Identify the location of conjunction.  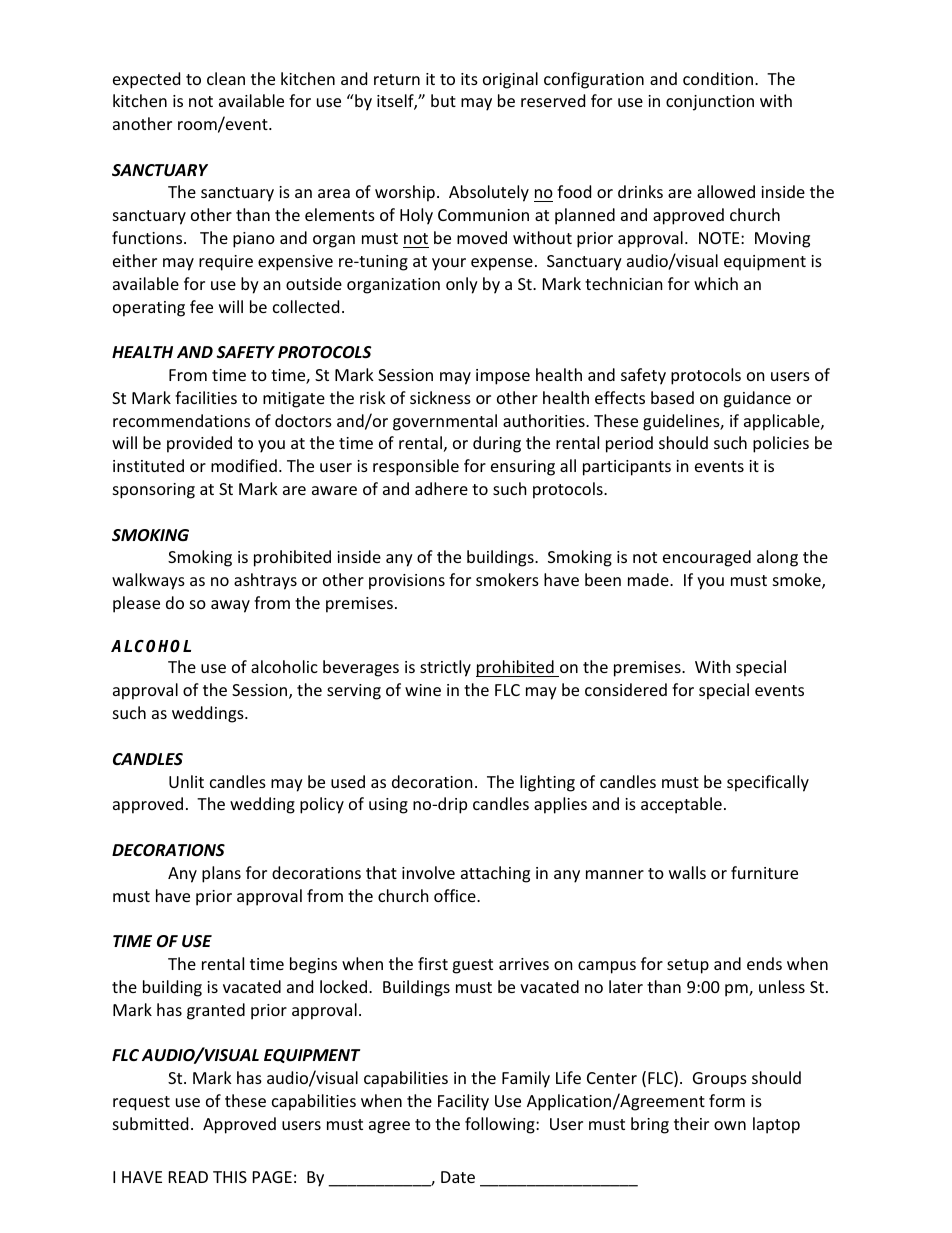
(710, 103).
